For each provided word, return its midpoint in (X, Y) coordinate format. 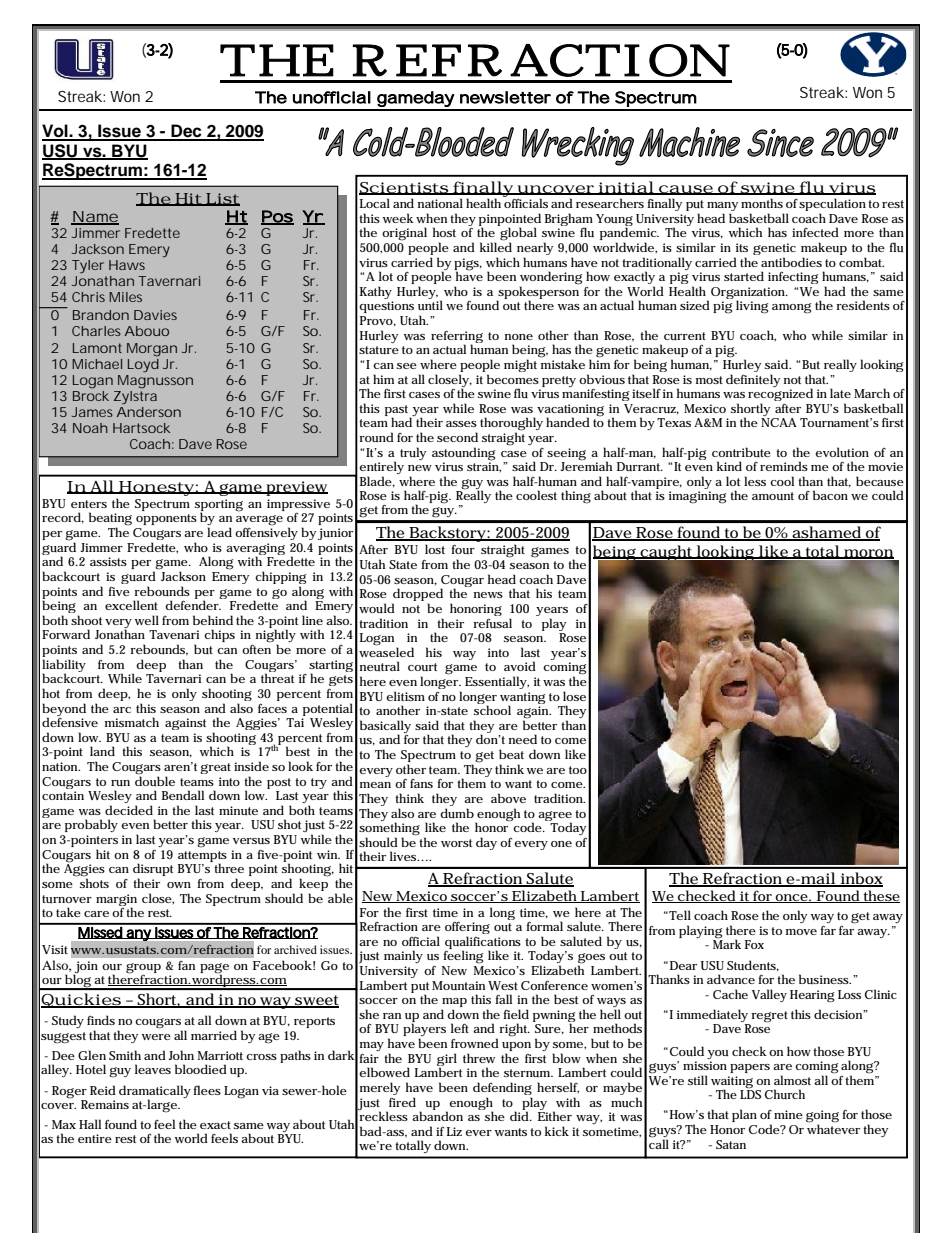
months (762, 203)
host (444, 232)
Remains (105, 1104)
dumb (457, 813)
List (222, 199)
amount (773, 496)
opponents (166, 519)
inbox (860, 879)
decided (129, 810)
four (463, 549)
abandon (437, 1116)
